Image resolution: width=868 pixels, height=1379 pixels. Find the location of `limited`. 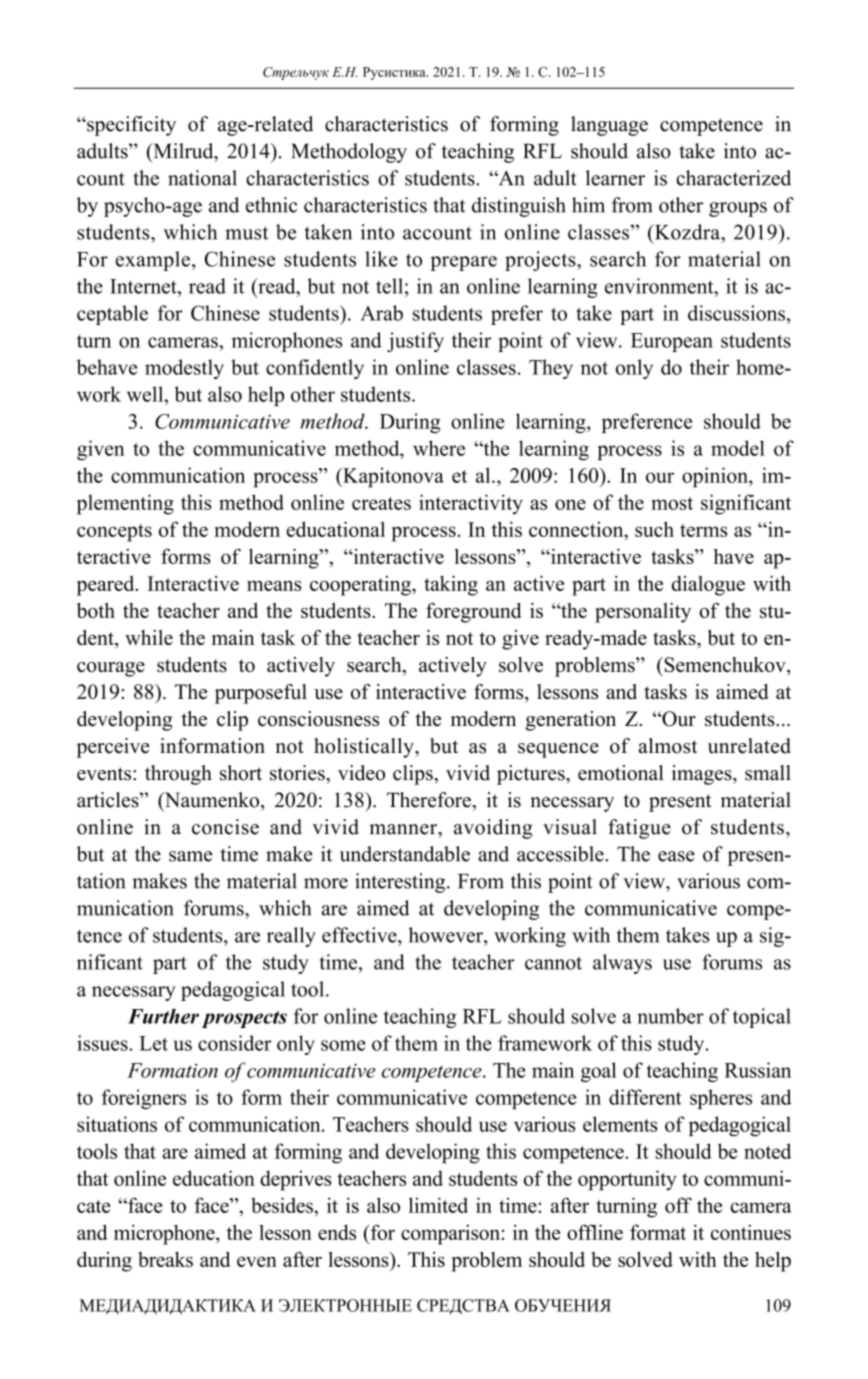

limited is located at coordinates (438, 1205).
